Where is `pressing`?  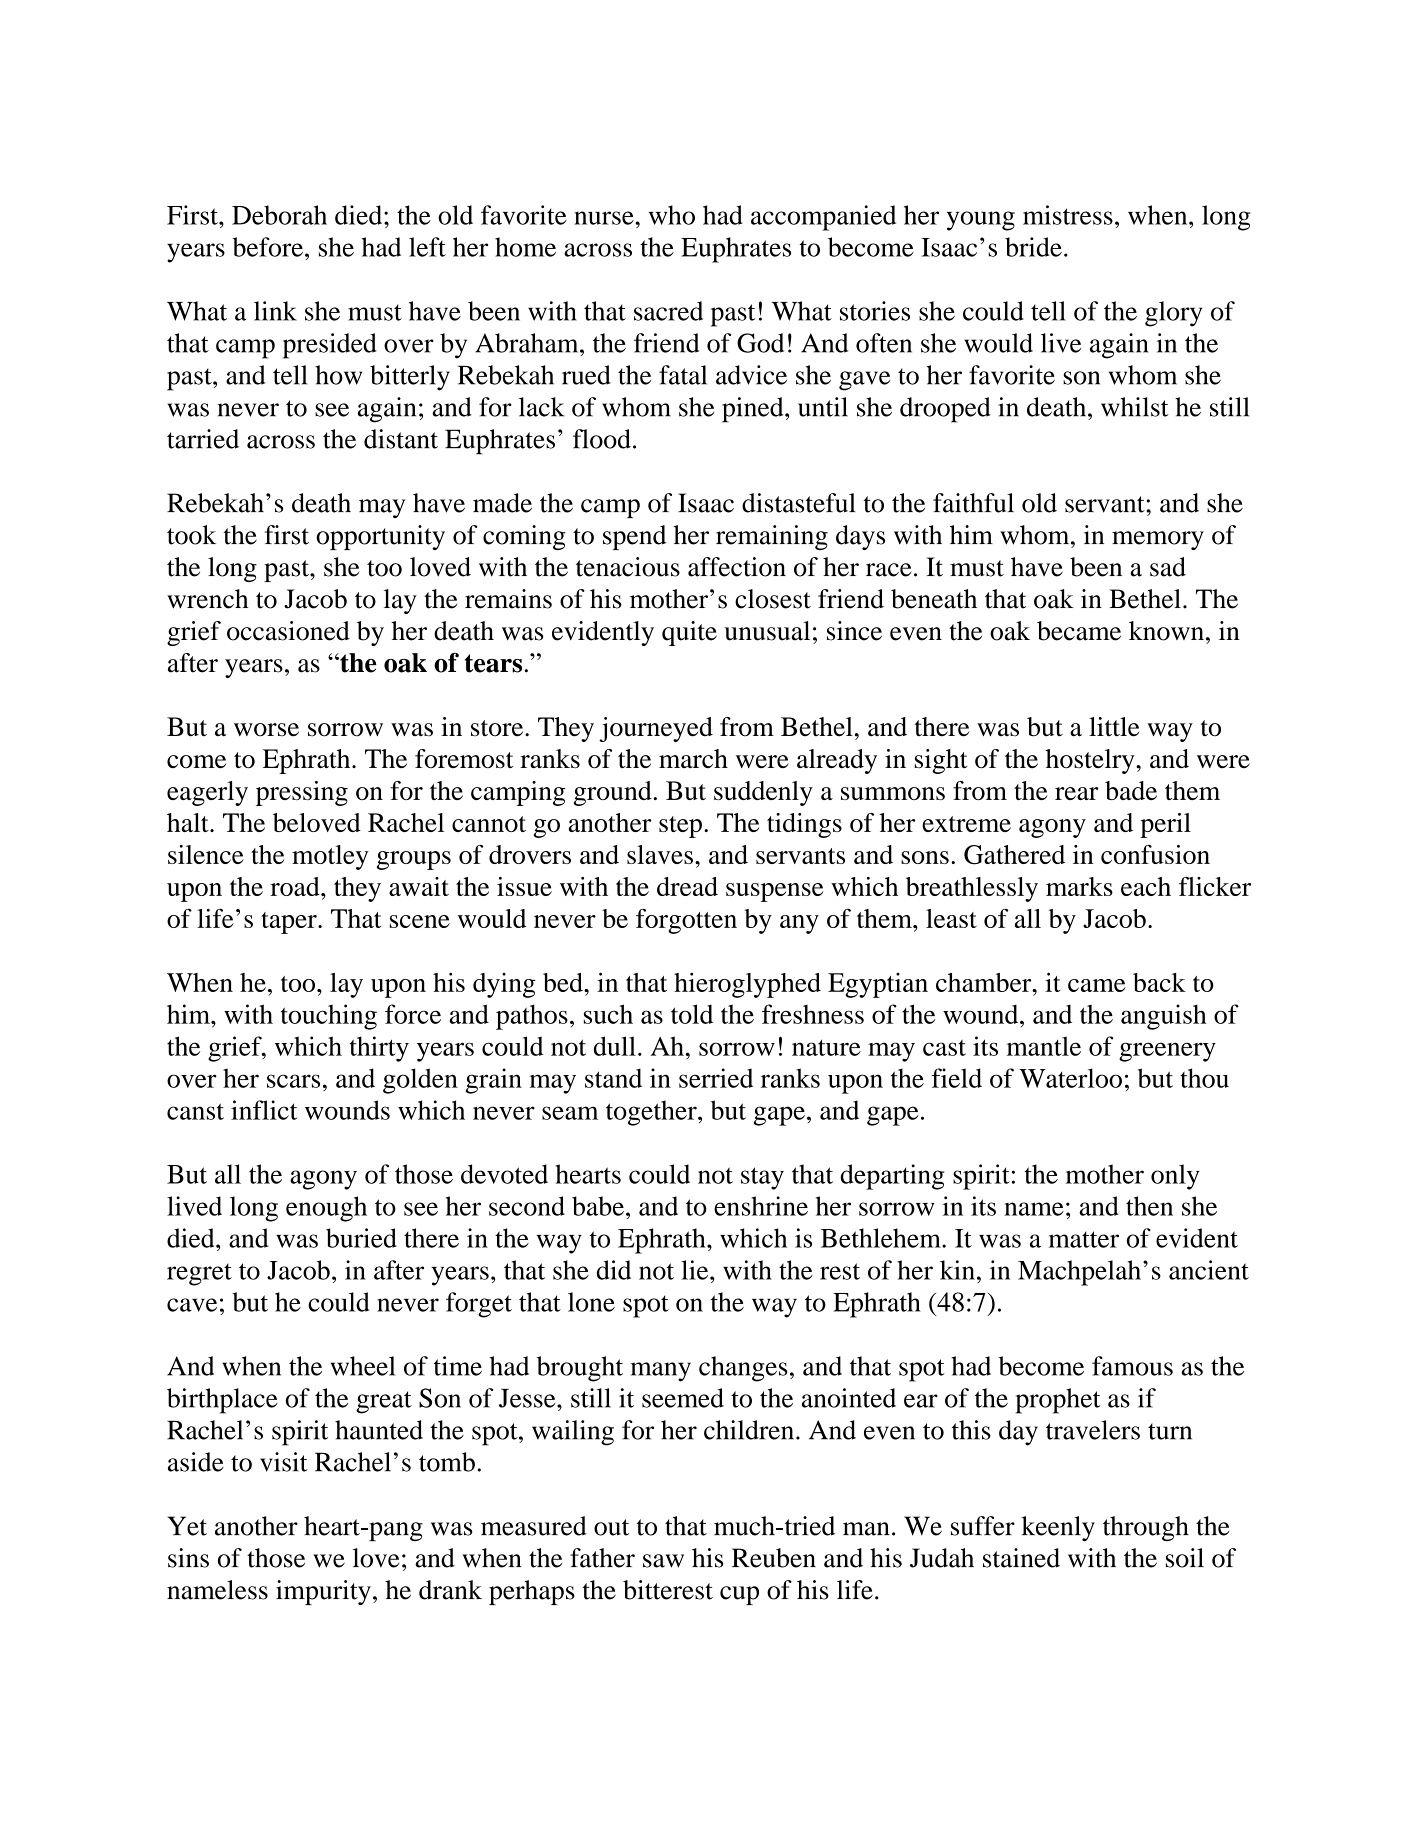 pressing is located at coordinates (302, 793).
